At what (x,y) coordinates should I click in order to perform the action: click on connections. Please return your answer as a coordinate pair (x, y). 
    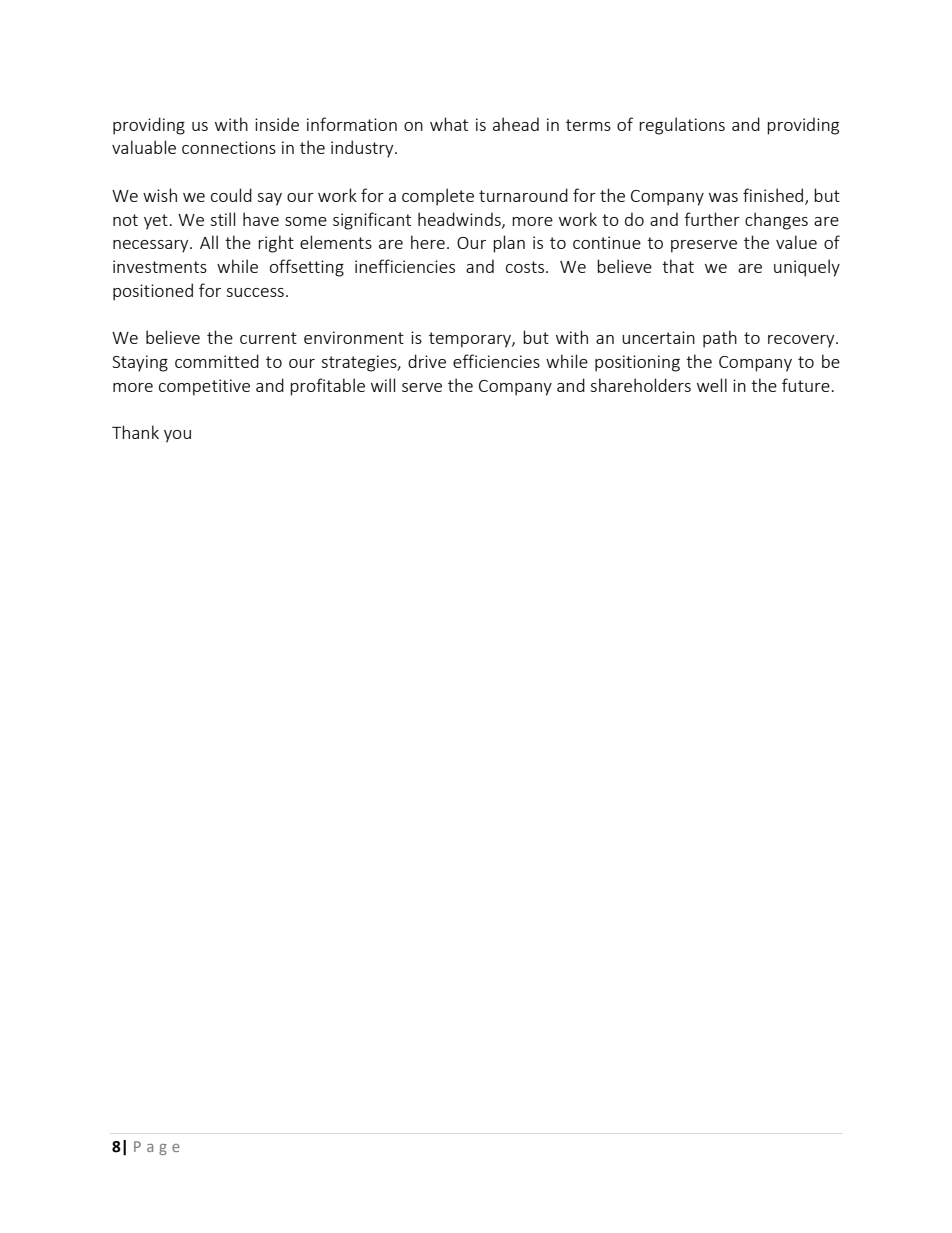
    Looking at the image, I should click on (229, 147).
